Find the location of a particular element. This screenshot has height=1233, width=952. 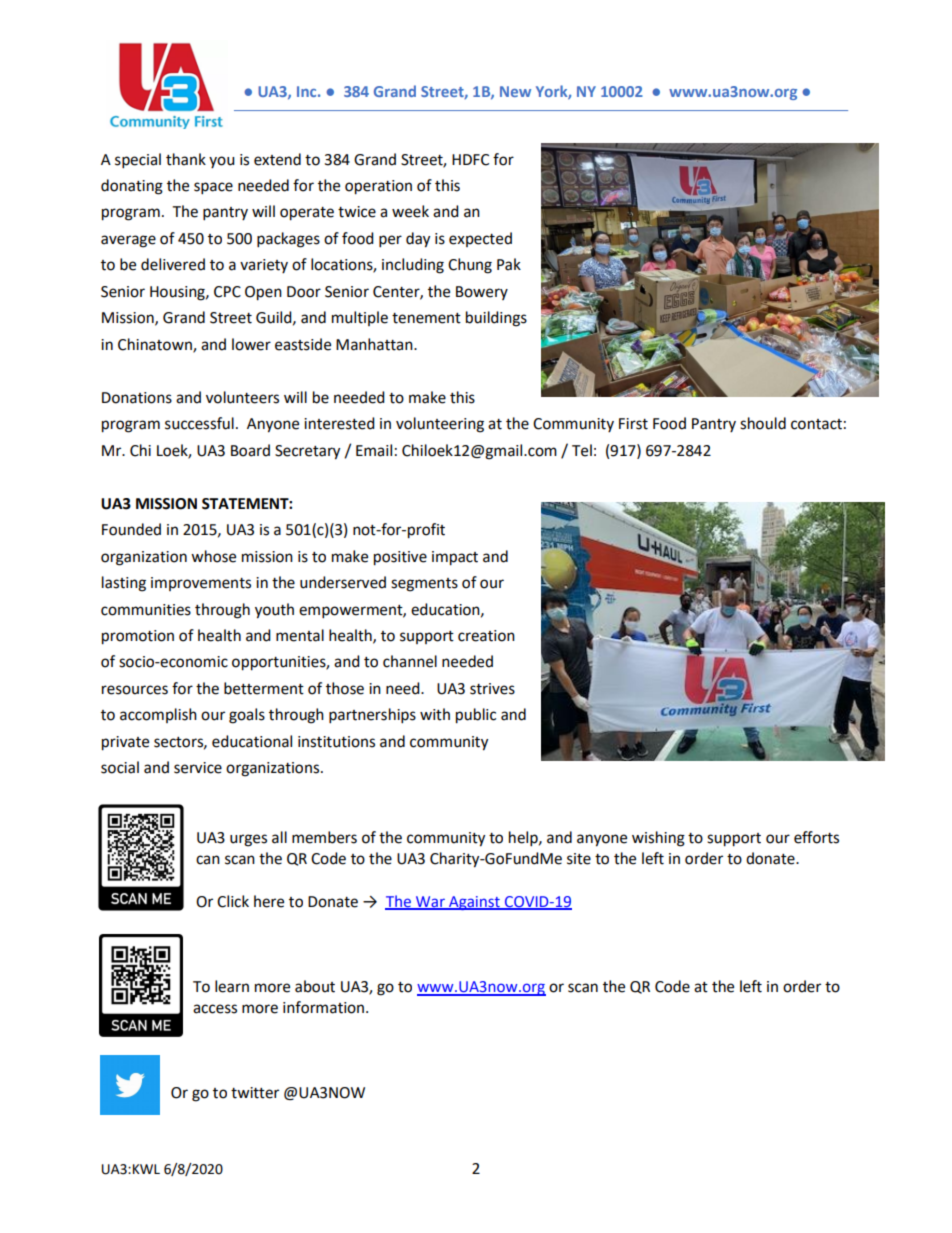

should is located at coordinates (763, 423).
